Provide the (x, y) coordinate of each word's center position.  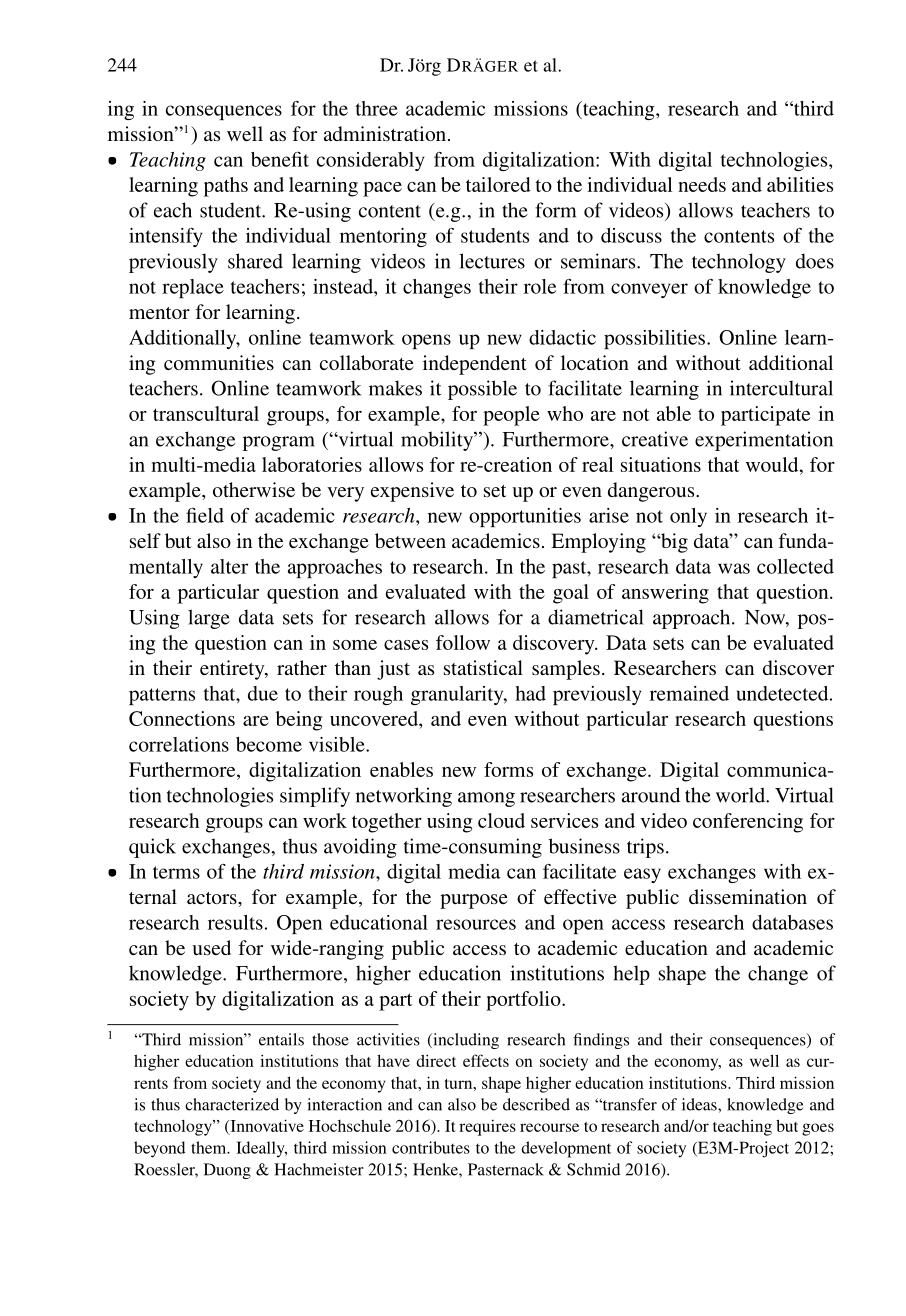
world (741, 795)
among (486, 799)
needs (702, 184)
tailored (498, 184)
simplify (315, 797)
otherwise (254, 489)
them (210, 1147)
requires (487, 1127)
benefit (280, 159)
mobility (438, 441)
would (773, 464)
